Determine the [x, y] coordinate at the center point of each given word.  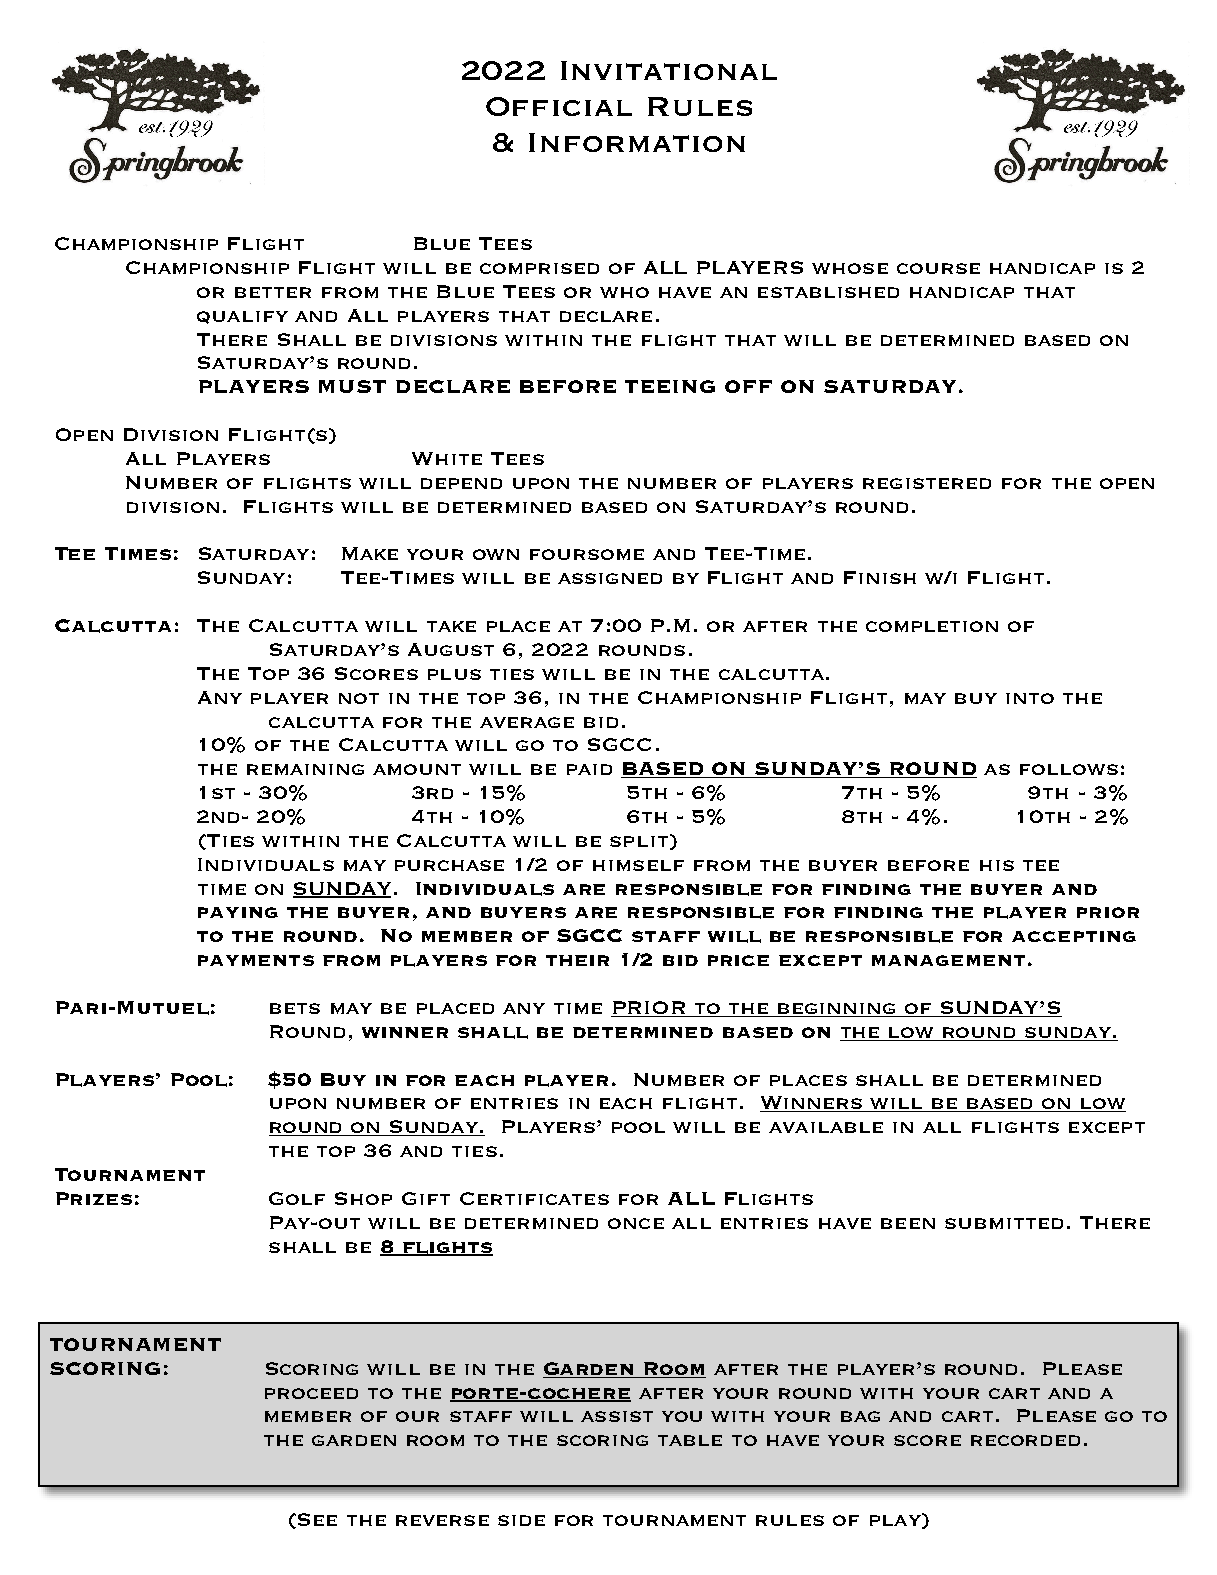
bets [295, 1008]
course [938, 268]
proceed [311, 1393]
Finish [880, 577]
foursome [587, 554]
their [577, 960]
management [948, 960]
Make [370, 553]
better [273, 292]
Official [559, 106]
